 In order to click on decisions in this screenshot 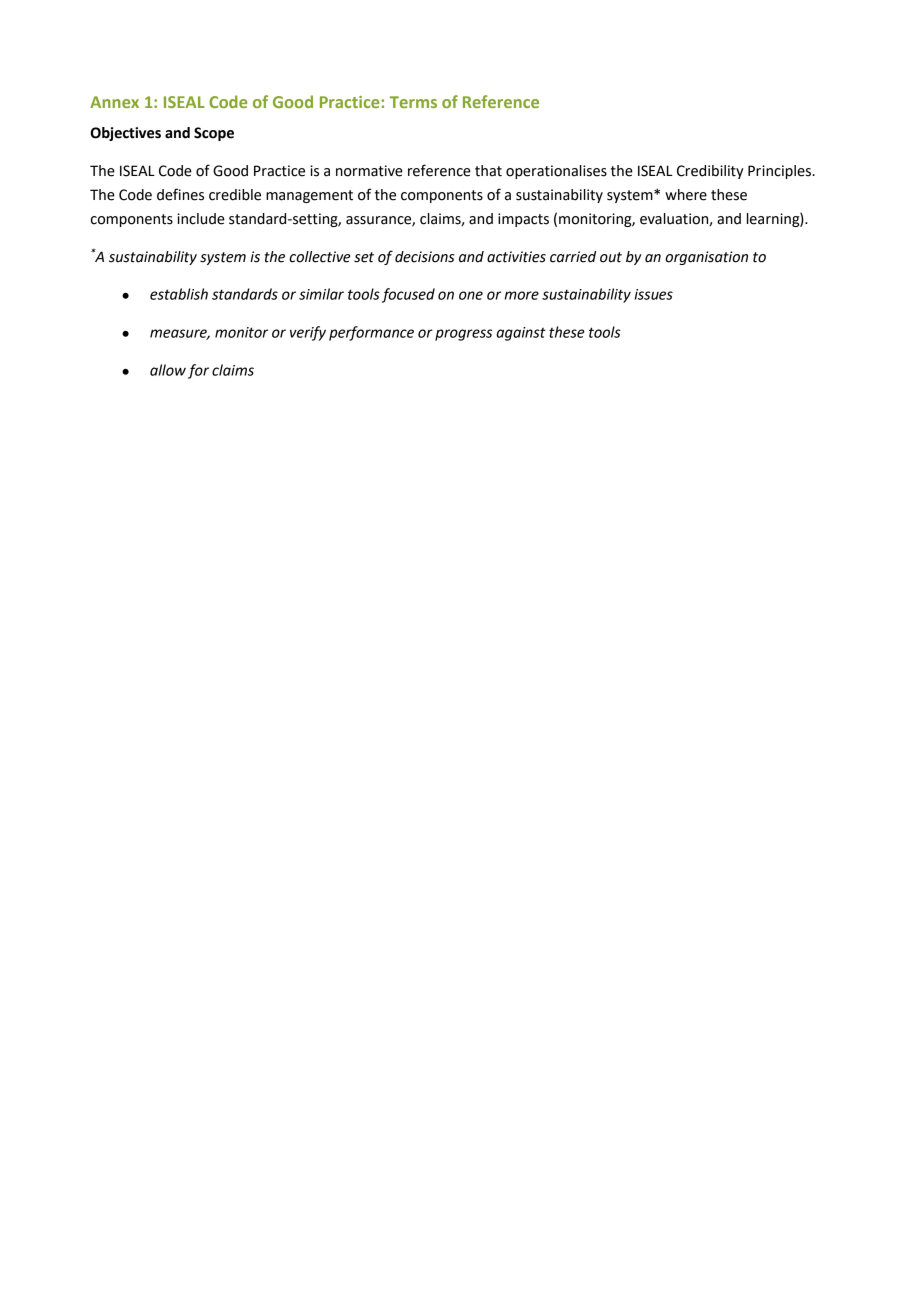, I will do `click(424, 257)`.
